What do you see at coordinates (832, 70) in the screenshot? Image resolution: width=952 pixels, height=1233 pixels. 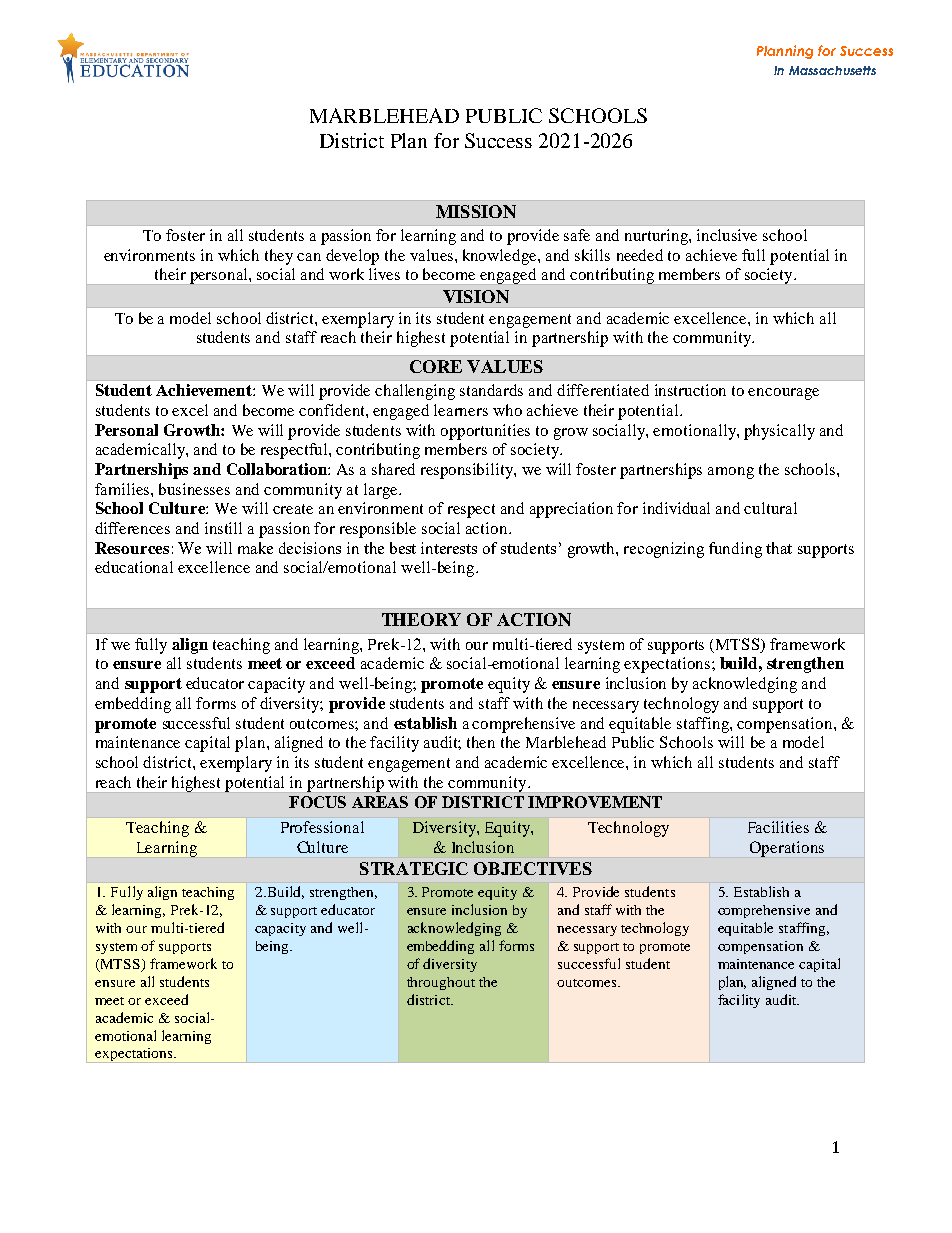 I see `Massachusetts` at bounding box center [832, 70].
